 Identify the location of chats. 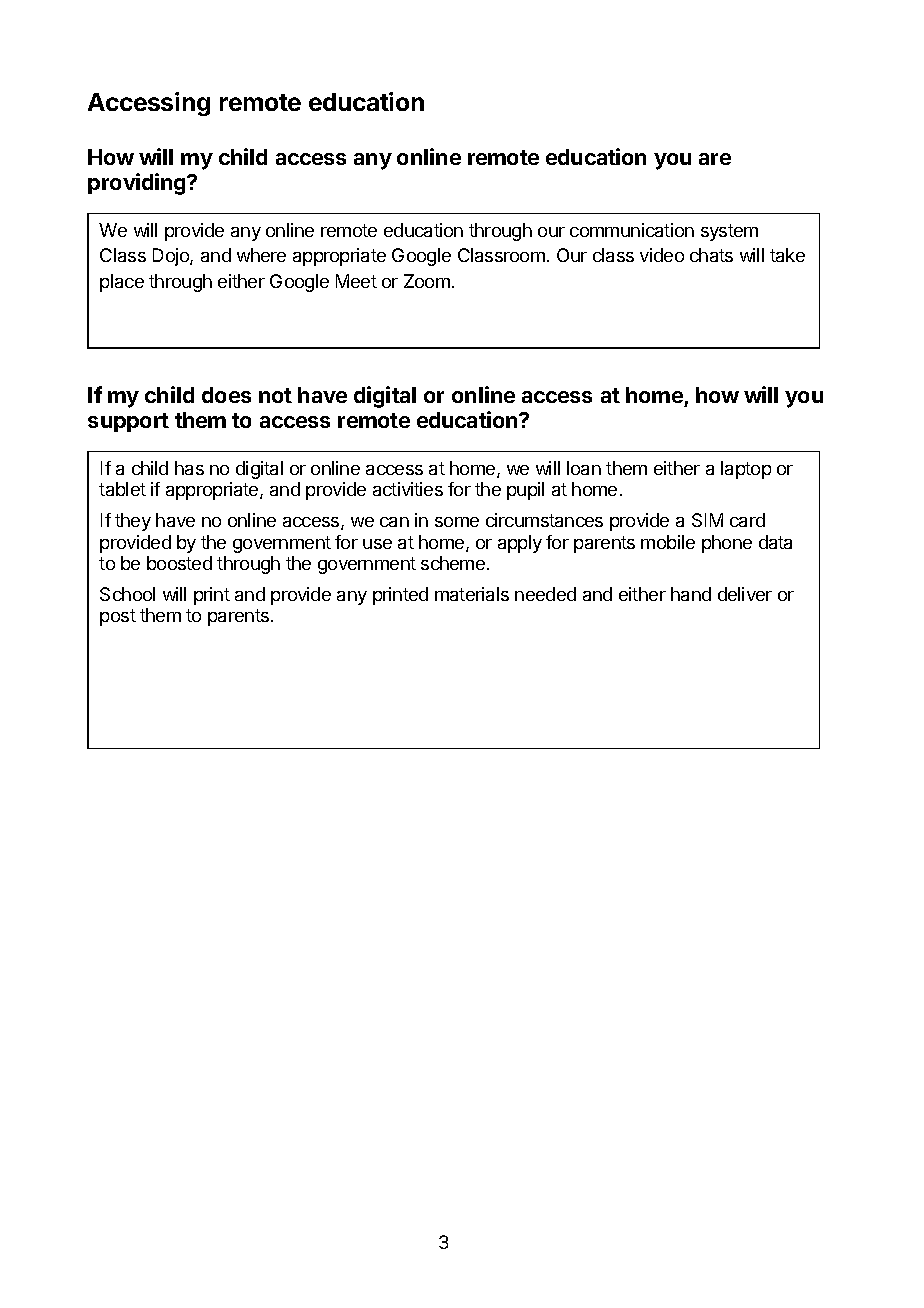
(711, 255).
